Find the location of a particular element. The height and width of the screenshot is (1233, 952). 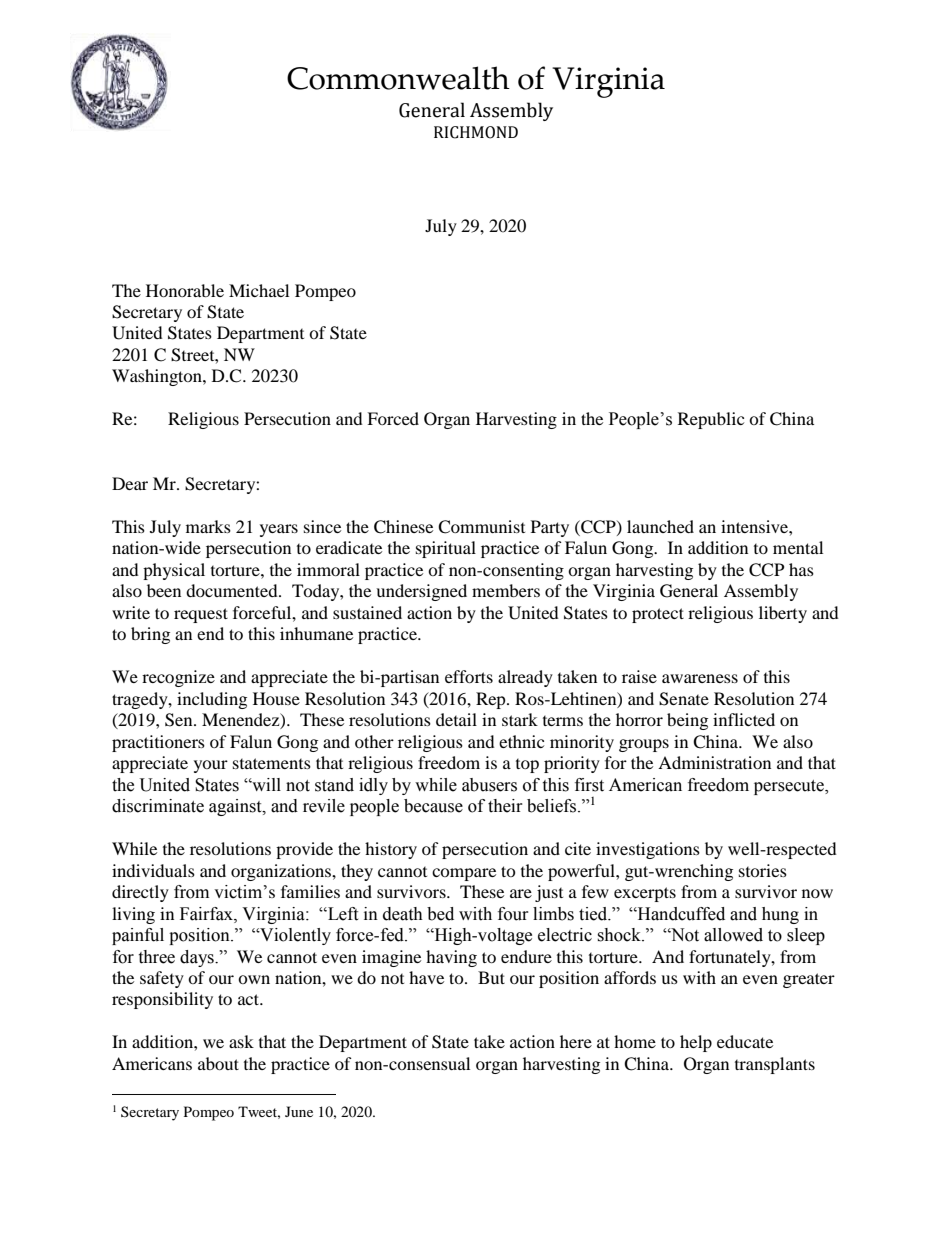

here is located at coordinates (576, 1041).
